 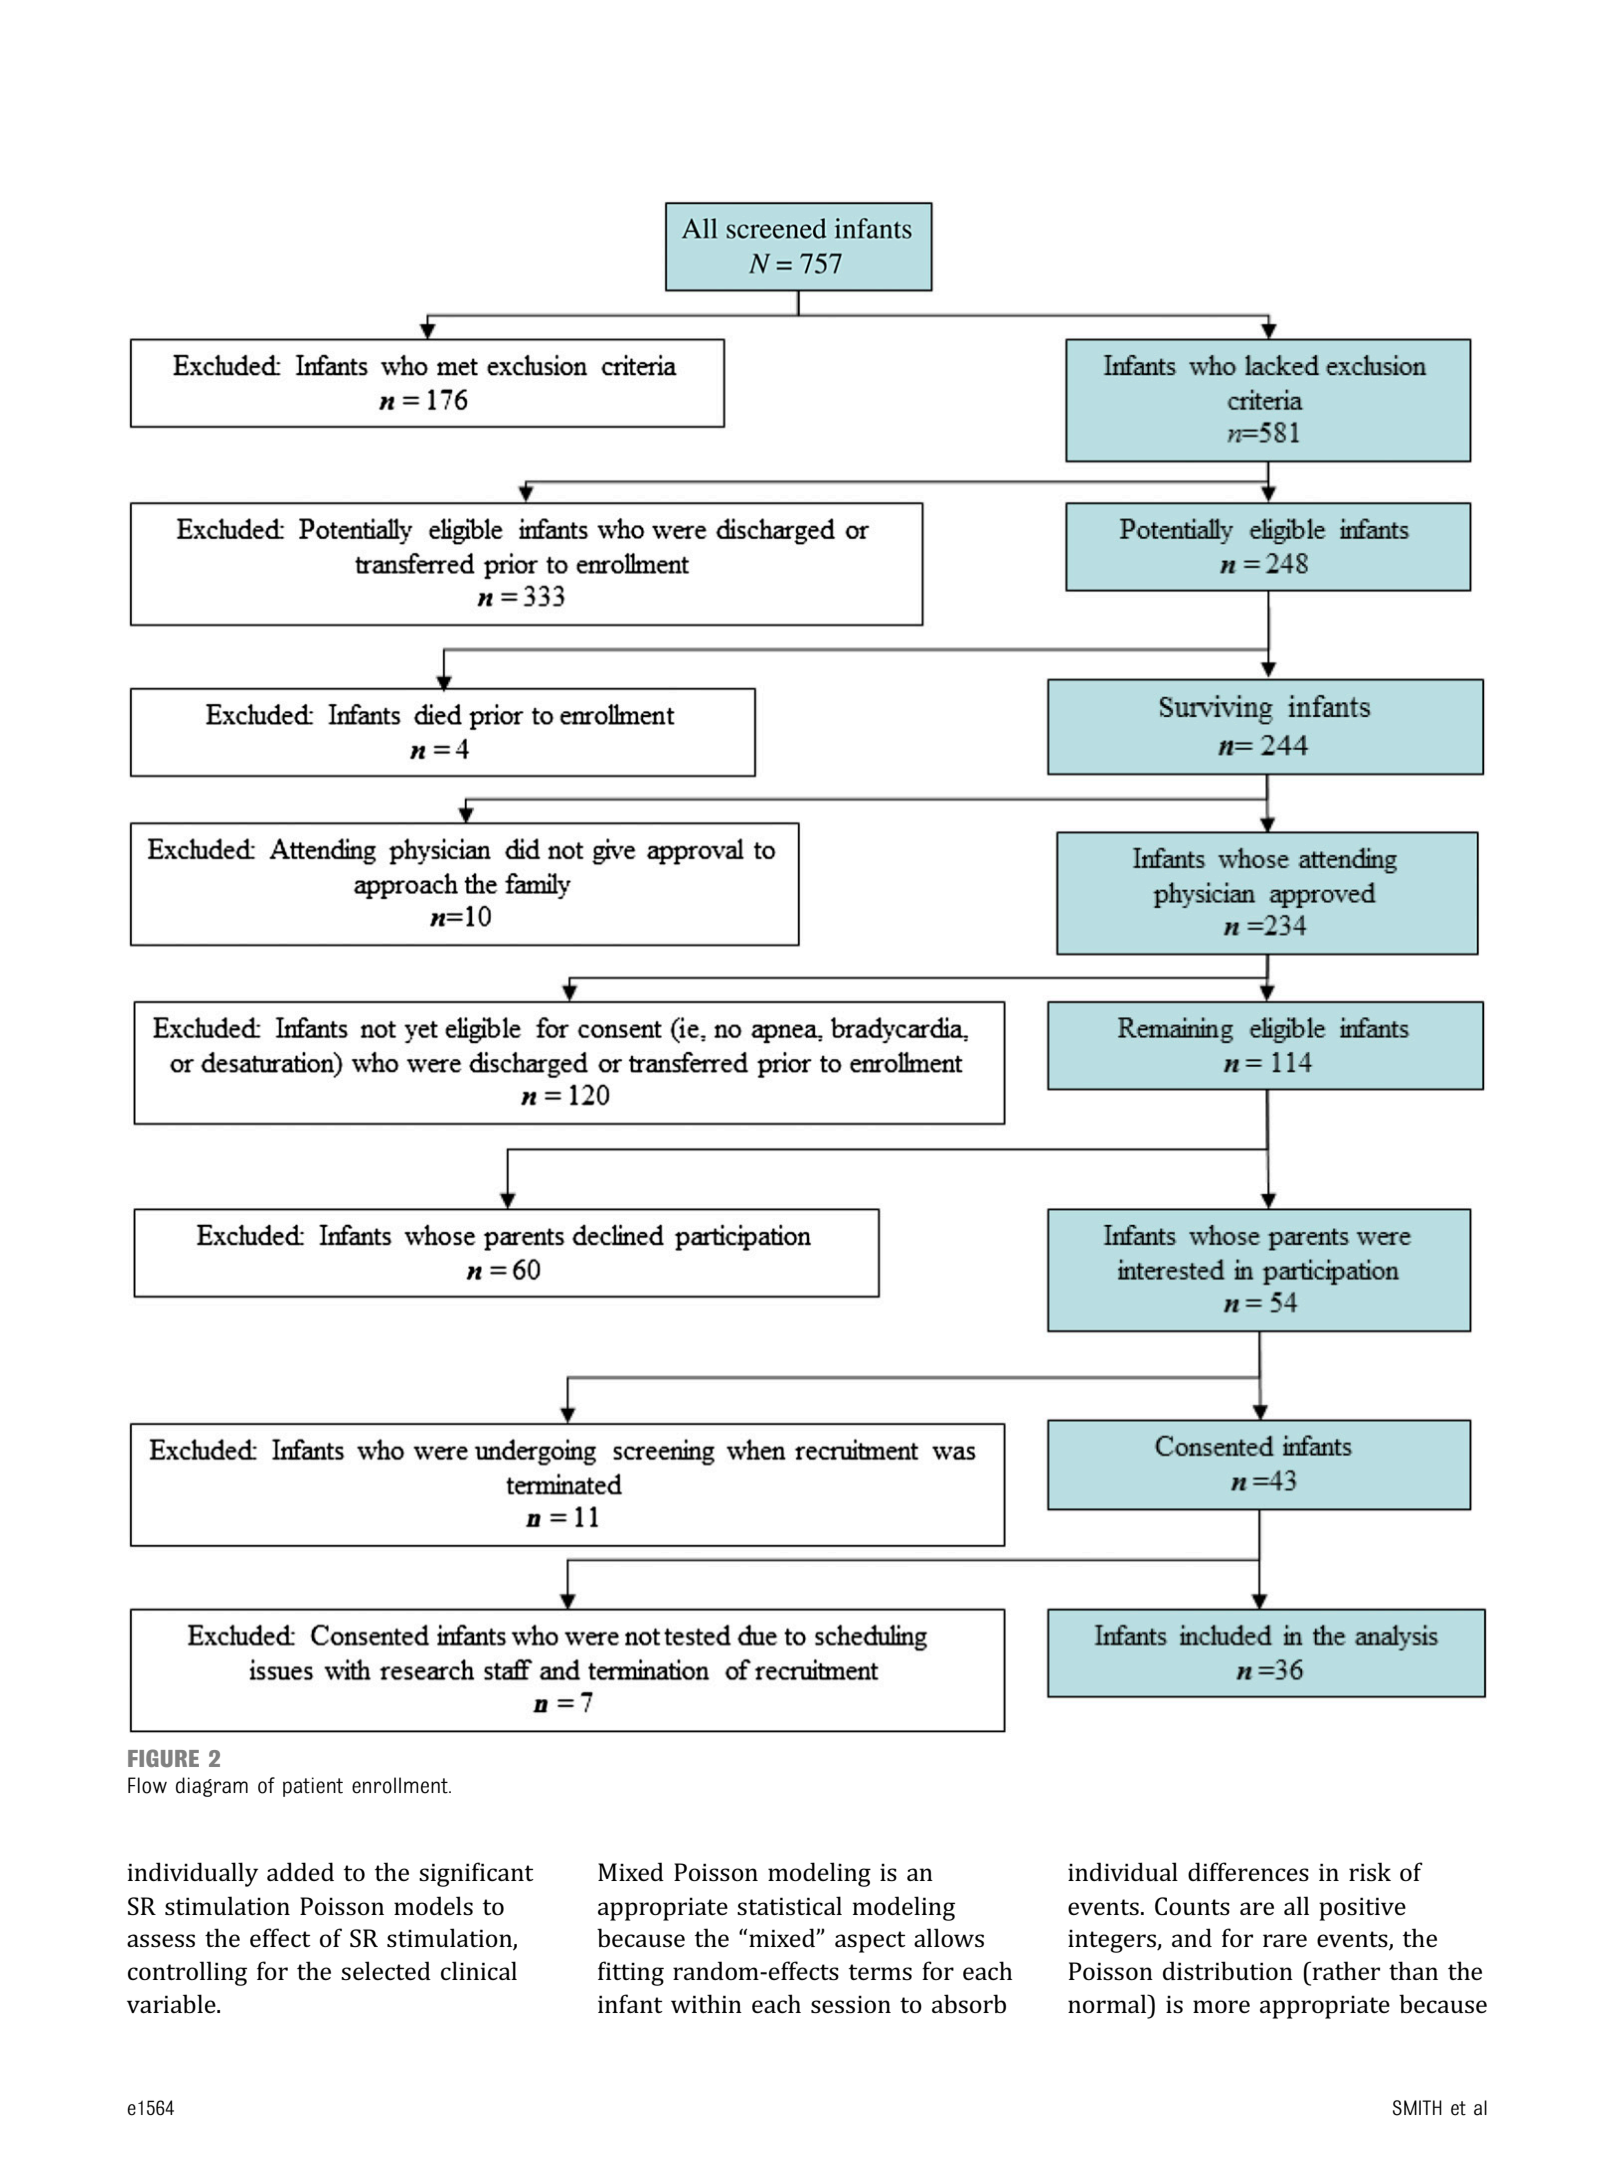 I want to click on variable, so click(x=172, y=2003).
